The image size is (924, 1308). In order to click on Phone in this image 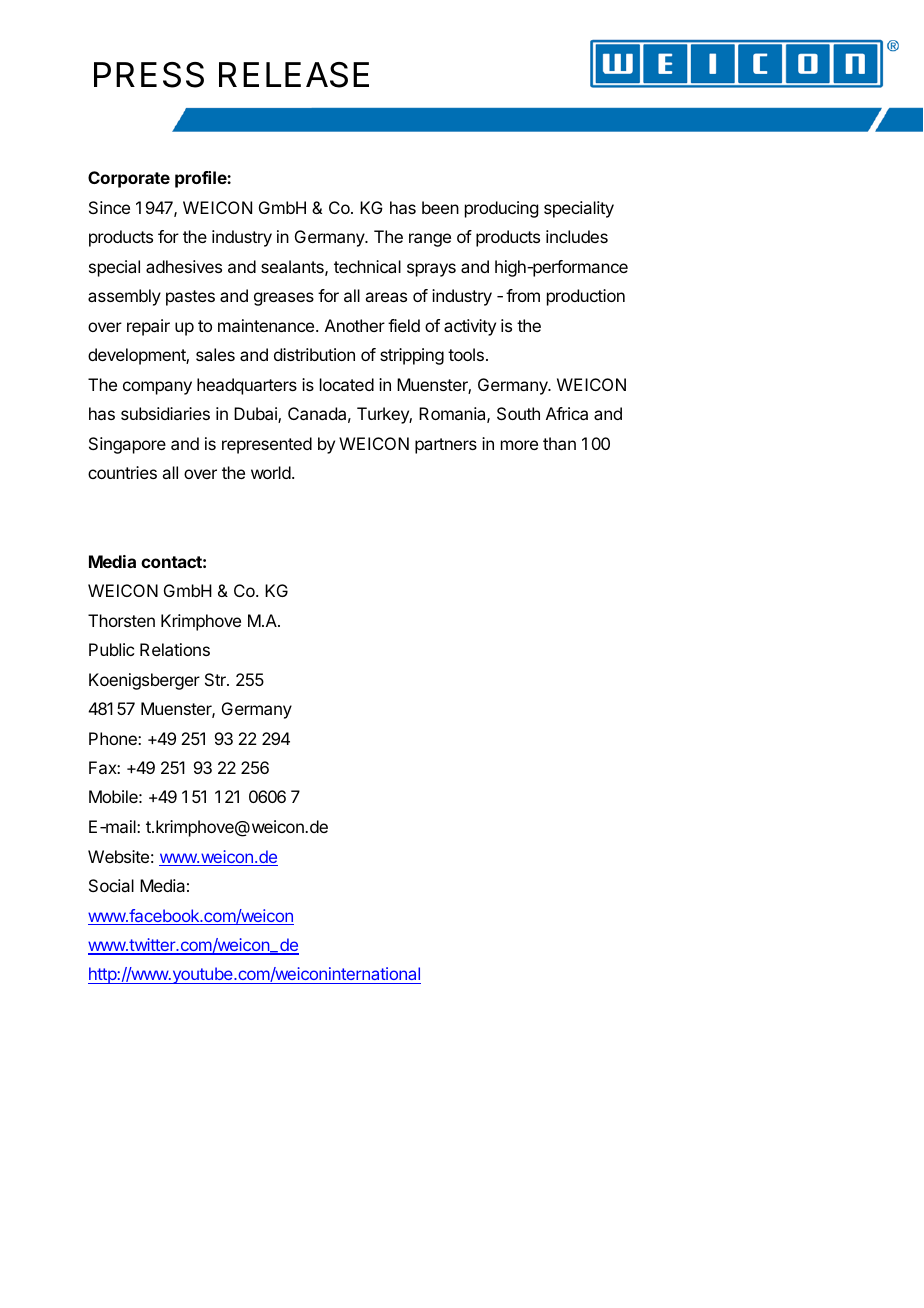, I will do `click(114, 738)`.
